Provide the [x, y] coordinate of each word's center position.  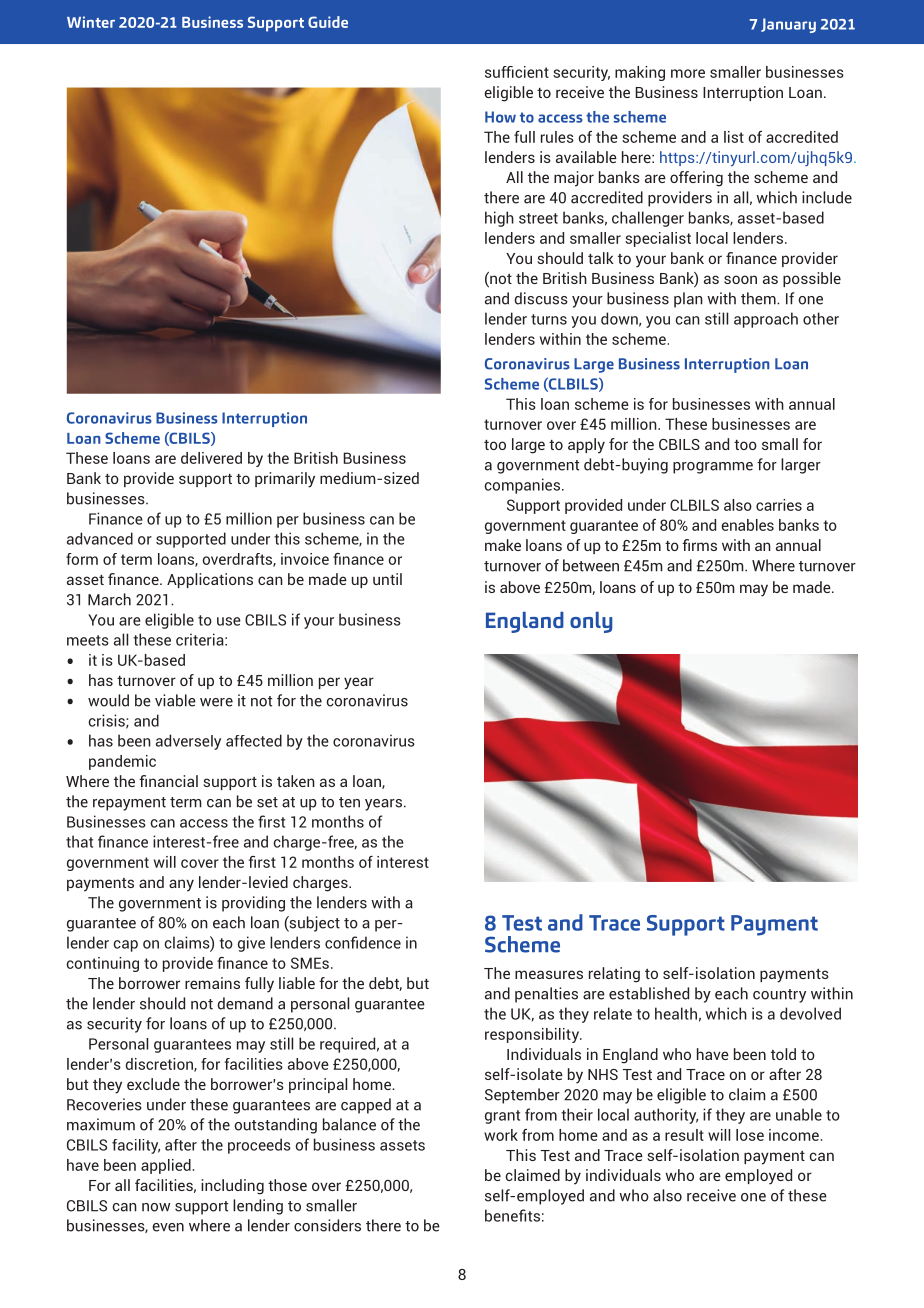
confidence [363, 942]
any [181, 885]
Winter [91, 22]
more [688, 73]
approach [766, 320]
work [501, 1135]
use [229, 621]
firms [699, 545]
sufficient [517, 72]
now [156, 1207]
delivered [211, 458]
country [779, 996]
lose [750, 1135]
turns [549, 319]
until [387, 579]
